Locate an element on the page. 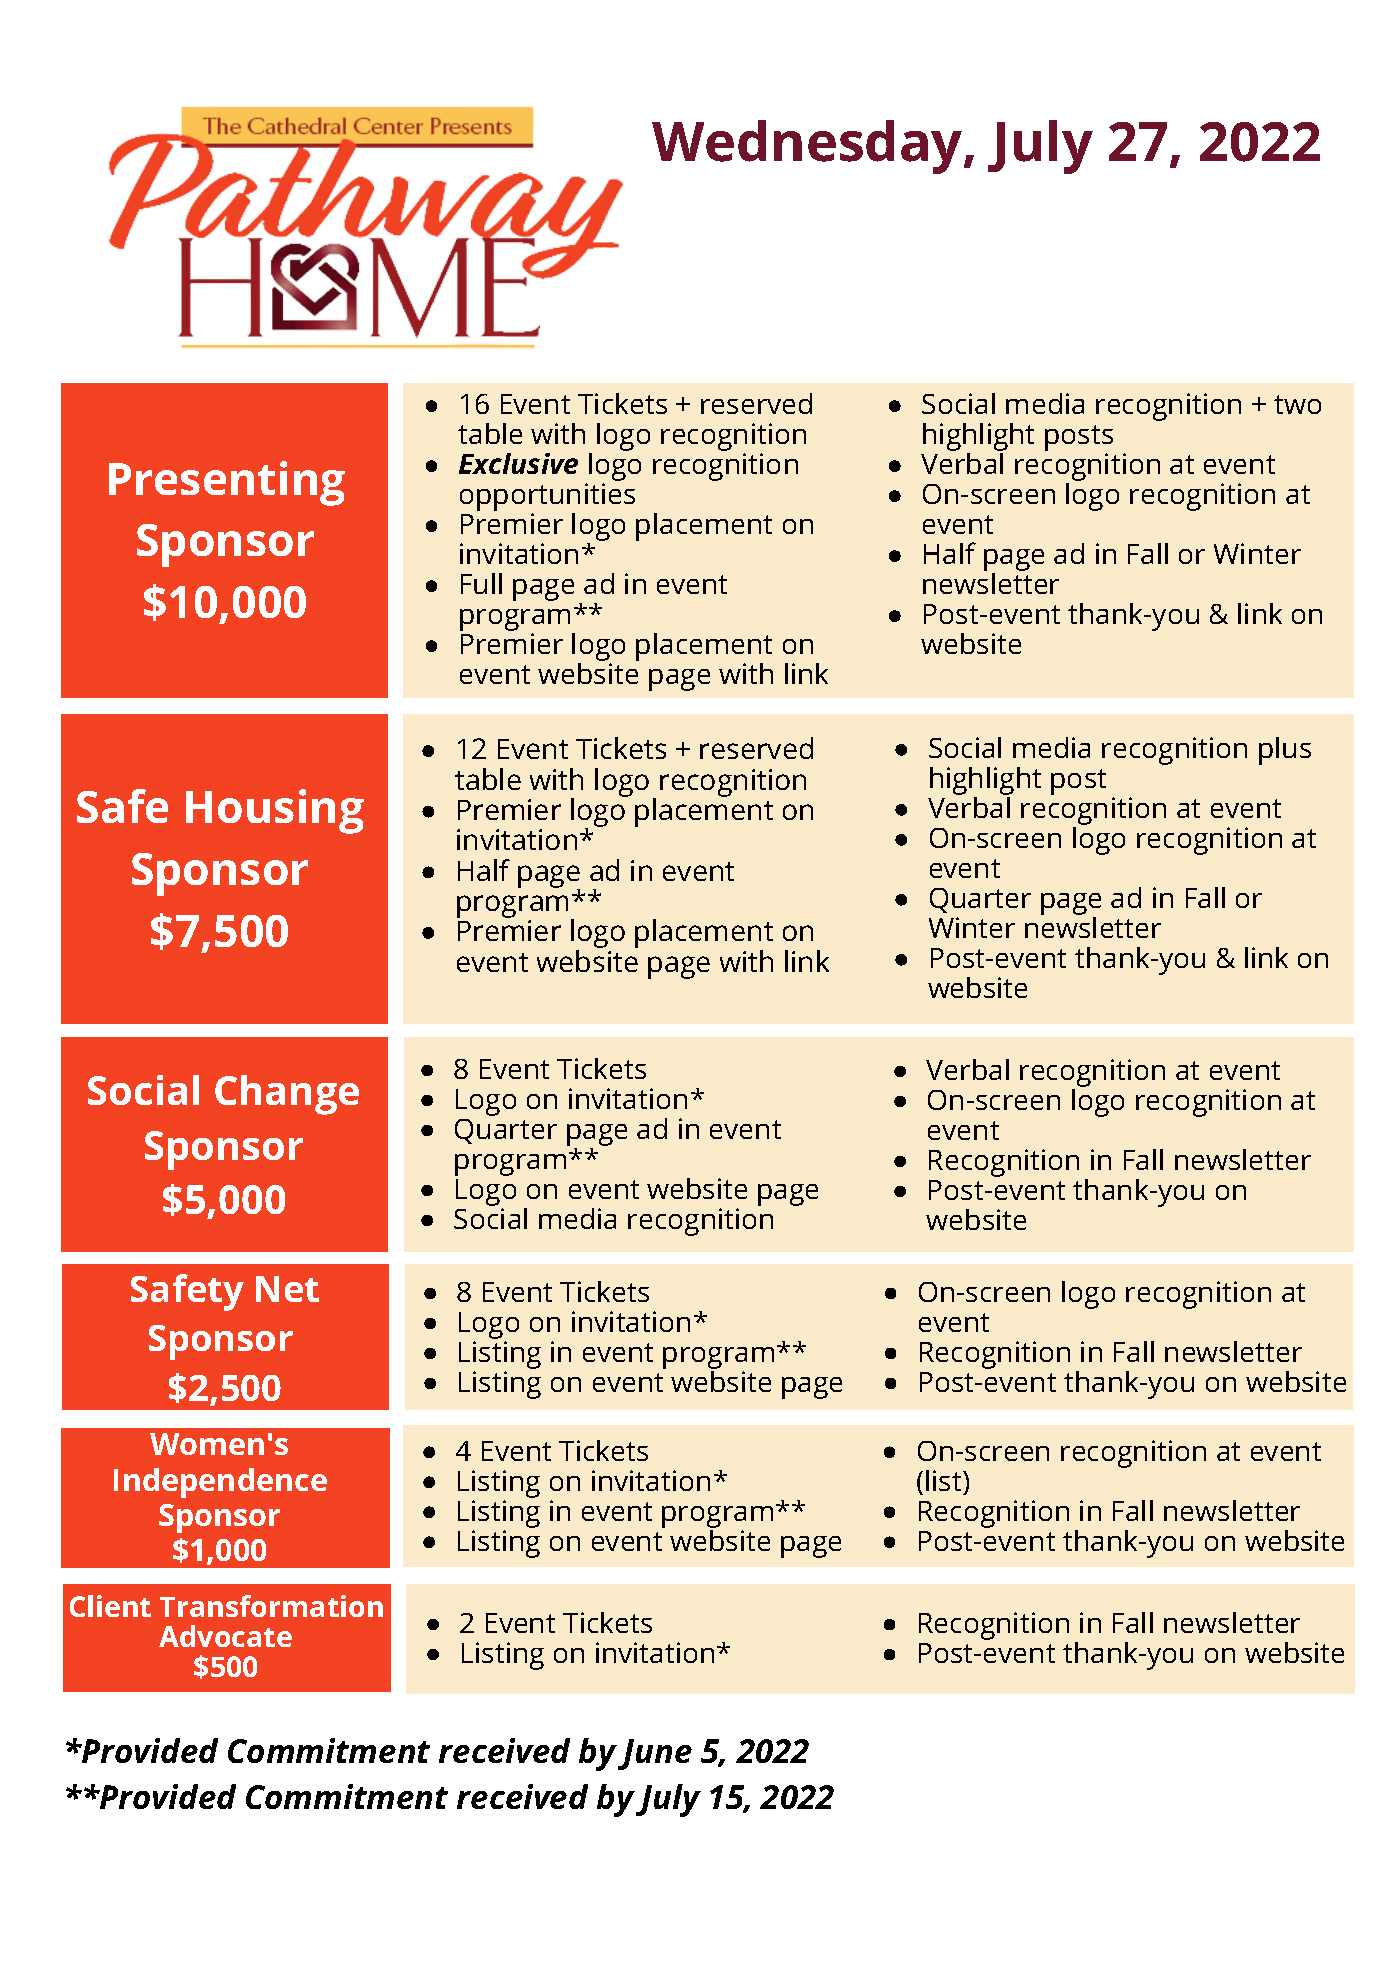 The height and width of the document is (1980, 1400). Presenting is located at coordinates (227, 483).
